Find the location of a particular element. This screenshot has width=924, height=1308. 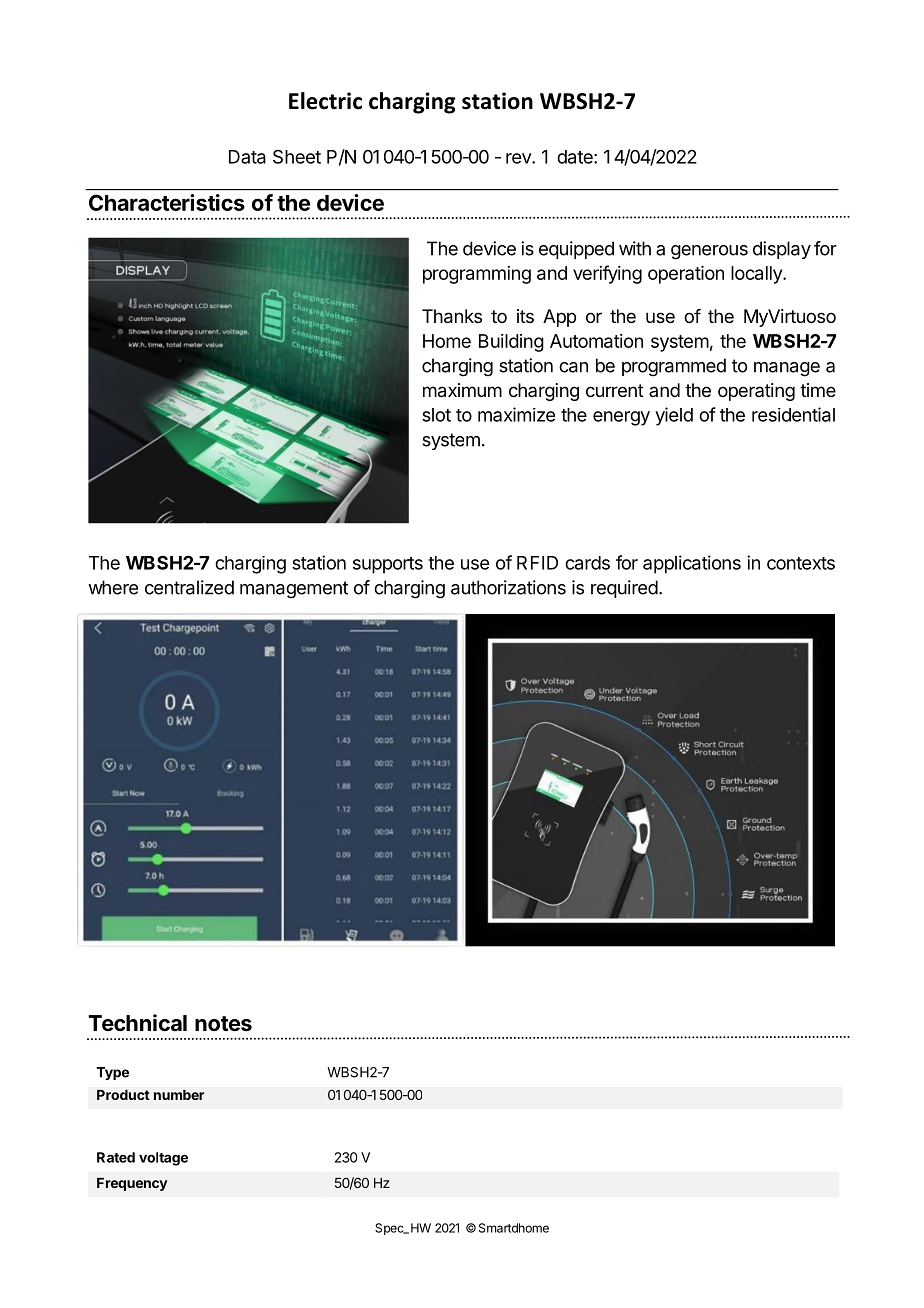

voltage is located at coordinates (163, 1159).
